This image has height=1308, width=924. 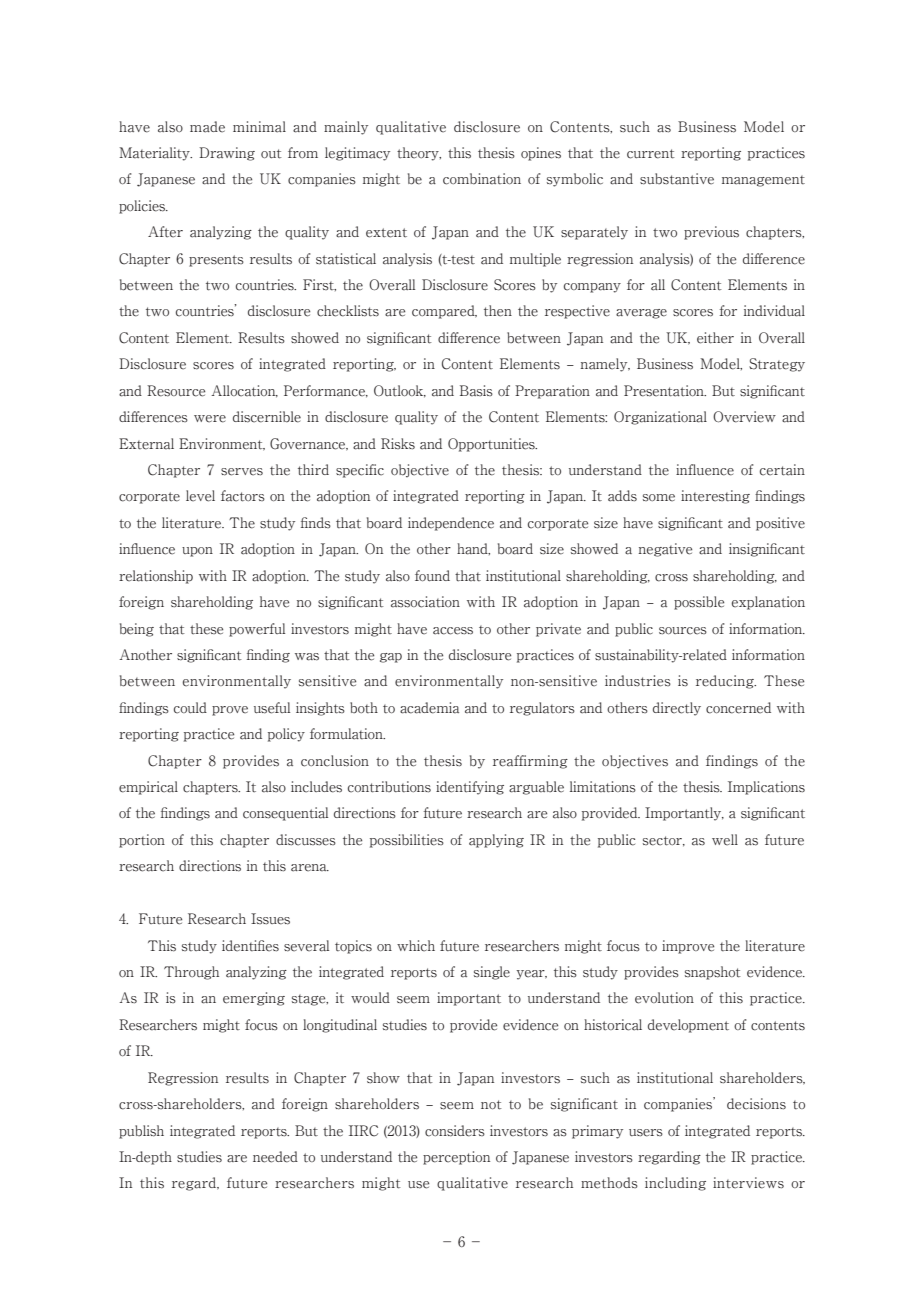 I want to click on substantive, so click(x=677, y=179).
